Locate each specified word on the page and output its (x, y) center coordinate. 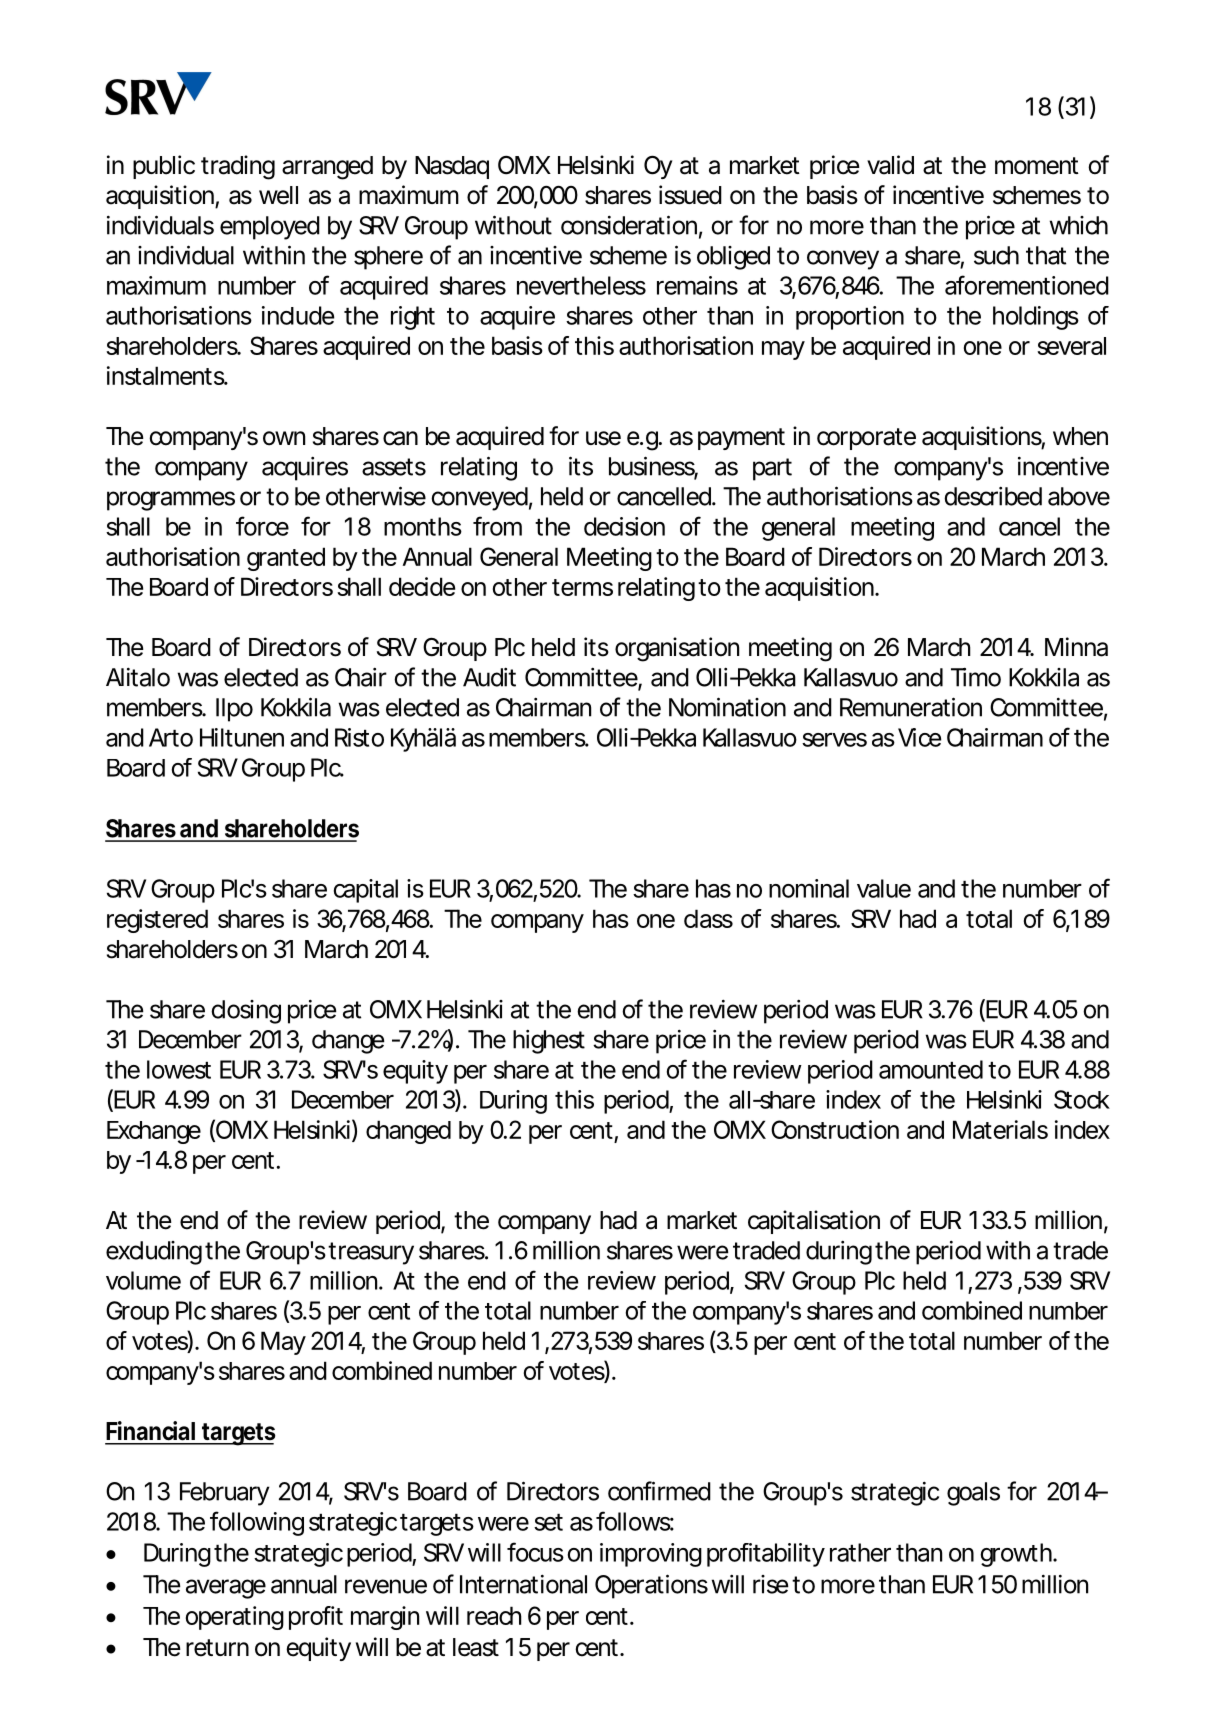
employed (270, 228)
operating (235, 1618)
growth (1017, 1555)
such (996, 255)
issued (690, 195)
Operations (651, 1586)
